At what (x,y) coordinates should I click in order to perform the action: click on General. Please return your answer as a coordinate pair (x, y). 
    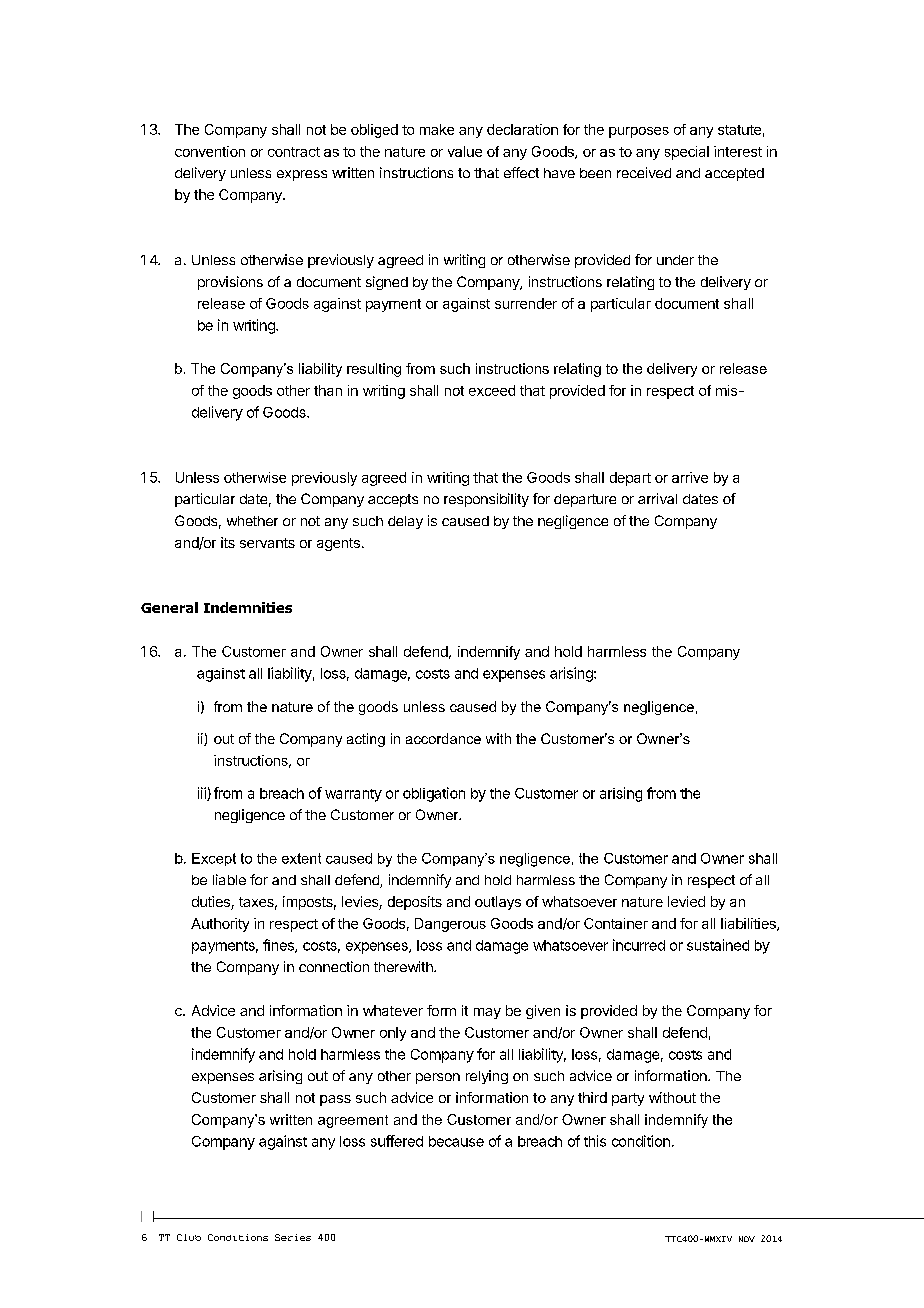
    Looking at the image, I should click on (169, 607).
